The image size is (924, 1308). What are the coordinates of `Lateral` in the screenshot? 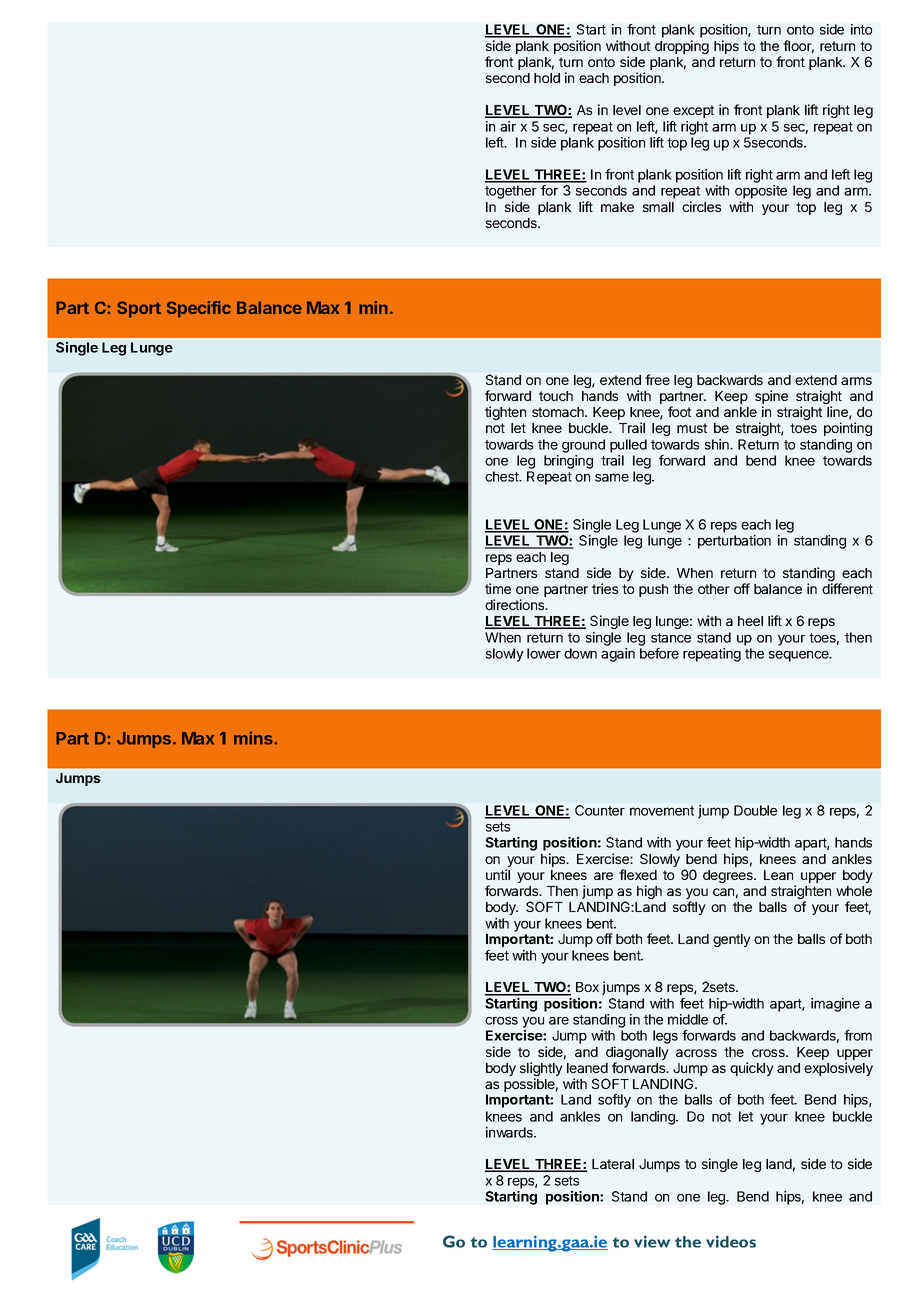 It's located at (613, 1164).
